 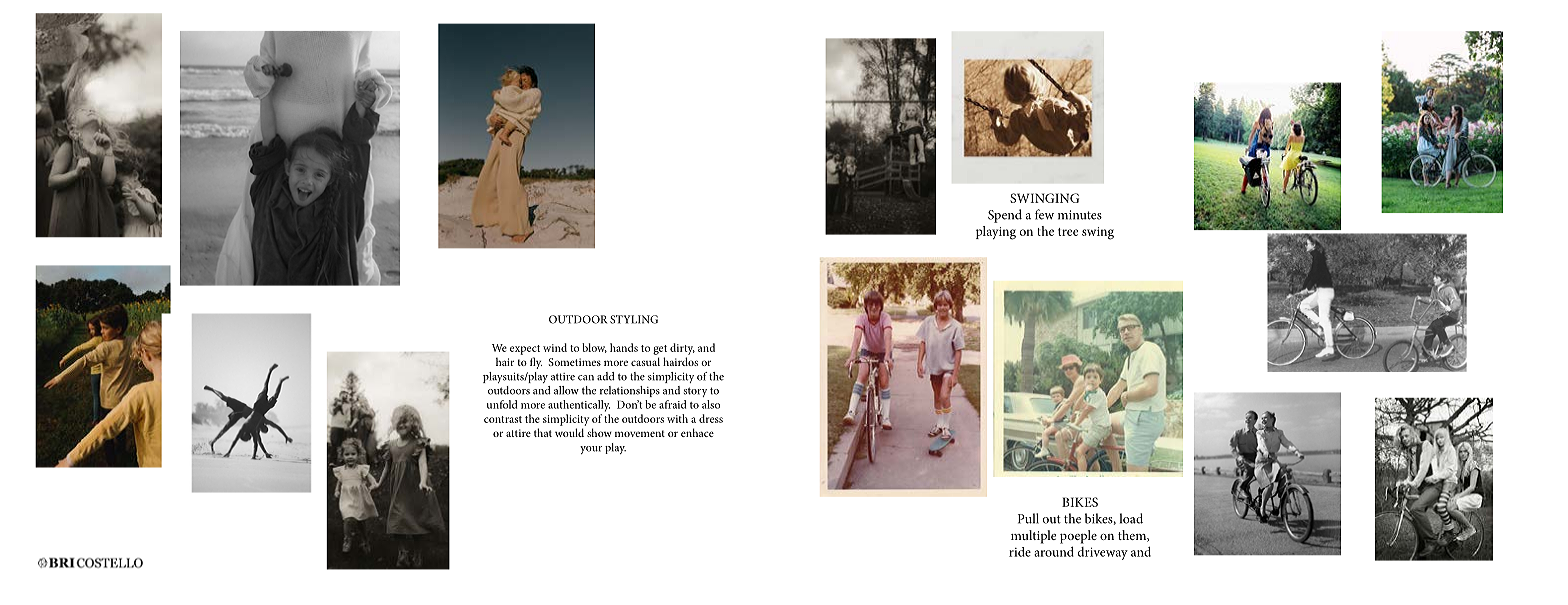 I want to click on story, so click(x=695, y=392).
